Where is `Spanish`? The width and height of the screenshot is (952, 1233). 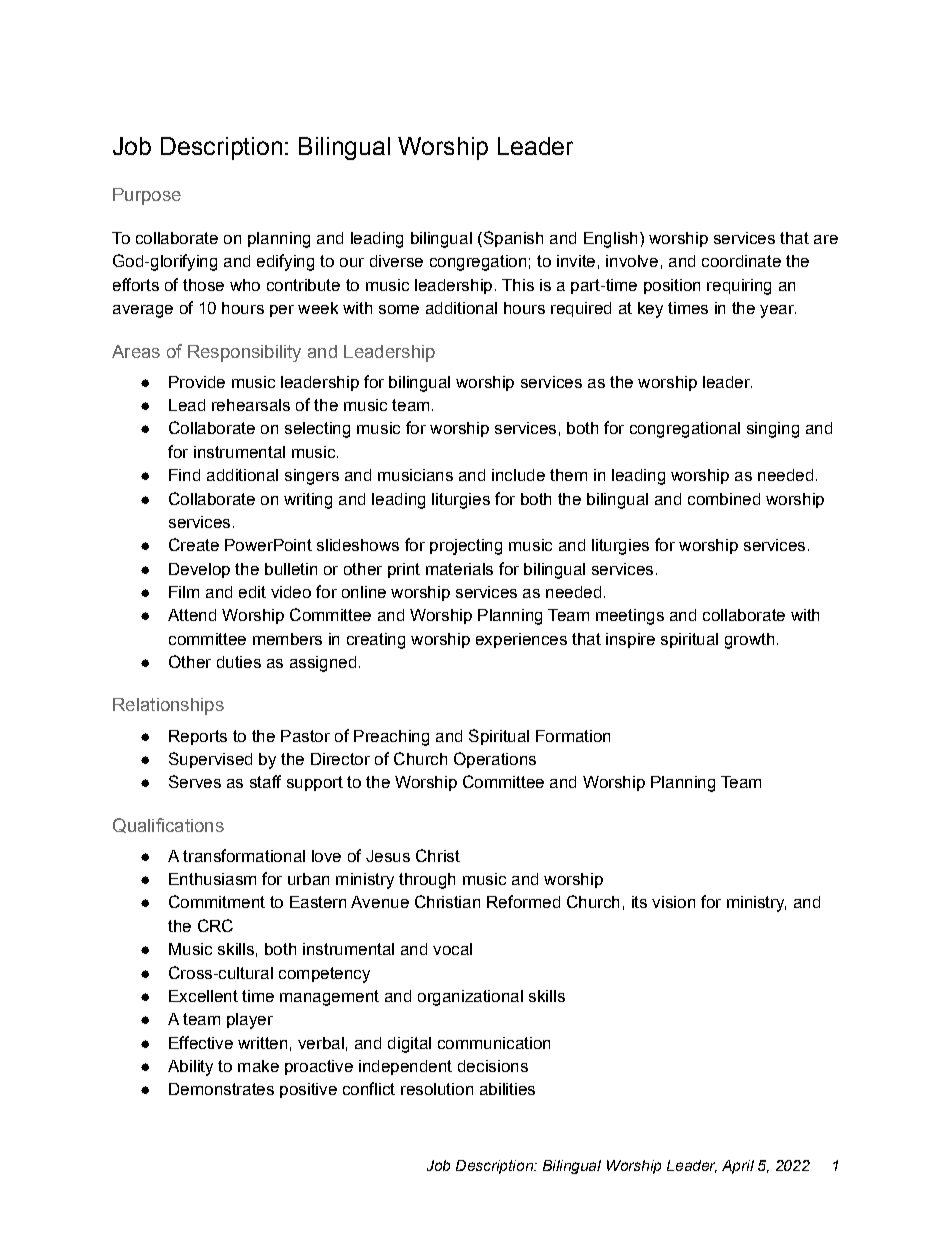
Spanish is located at coordinates (512, 239).
